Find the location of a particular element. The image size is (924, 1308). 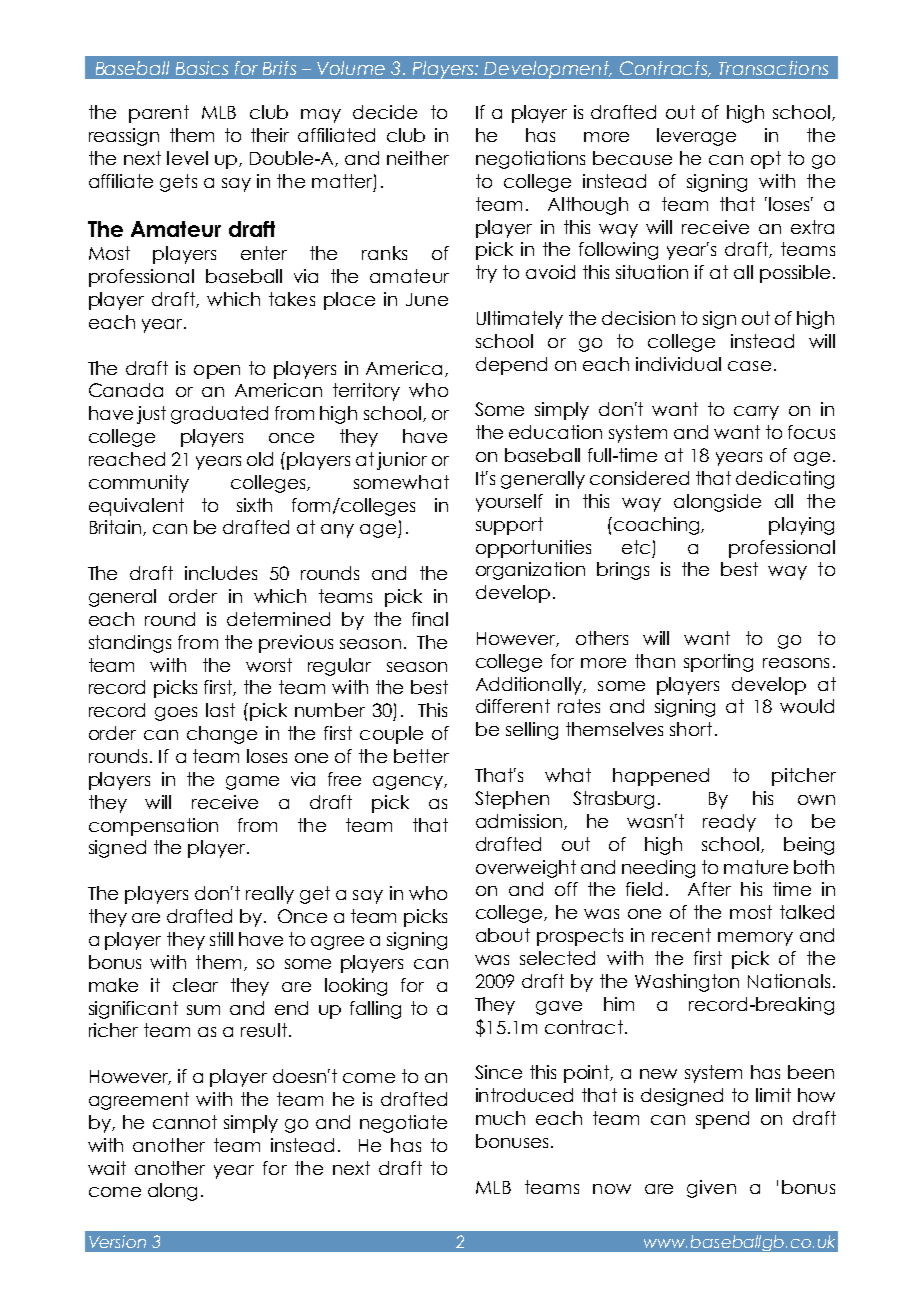

standings is located at coordinates (130, 644).
